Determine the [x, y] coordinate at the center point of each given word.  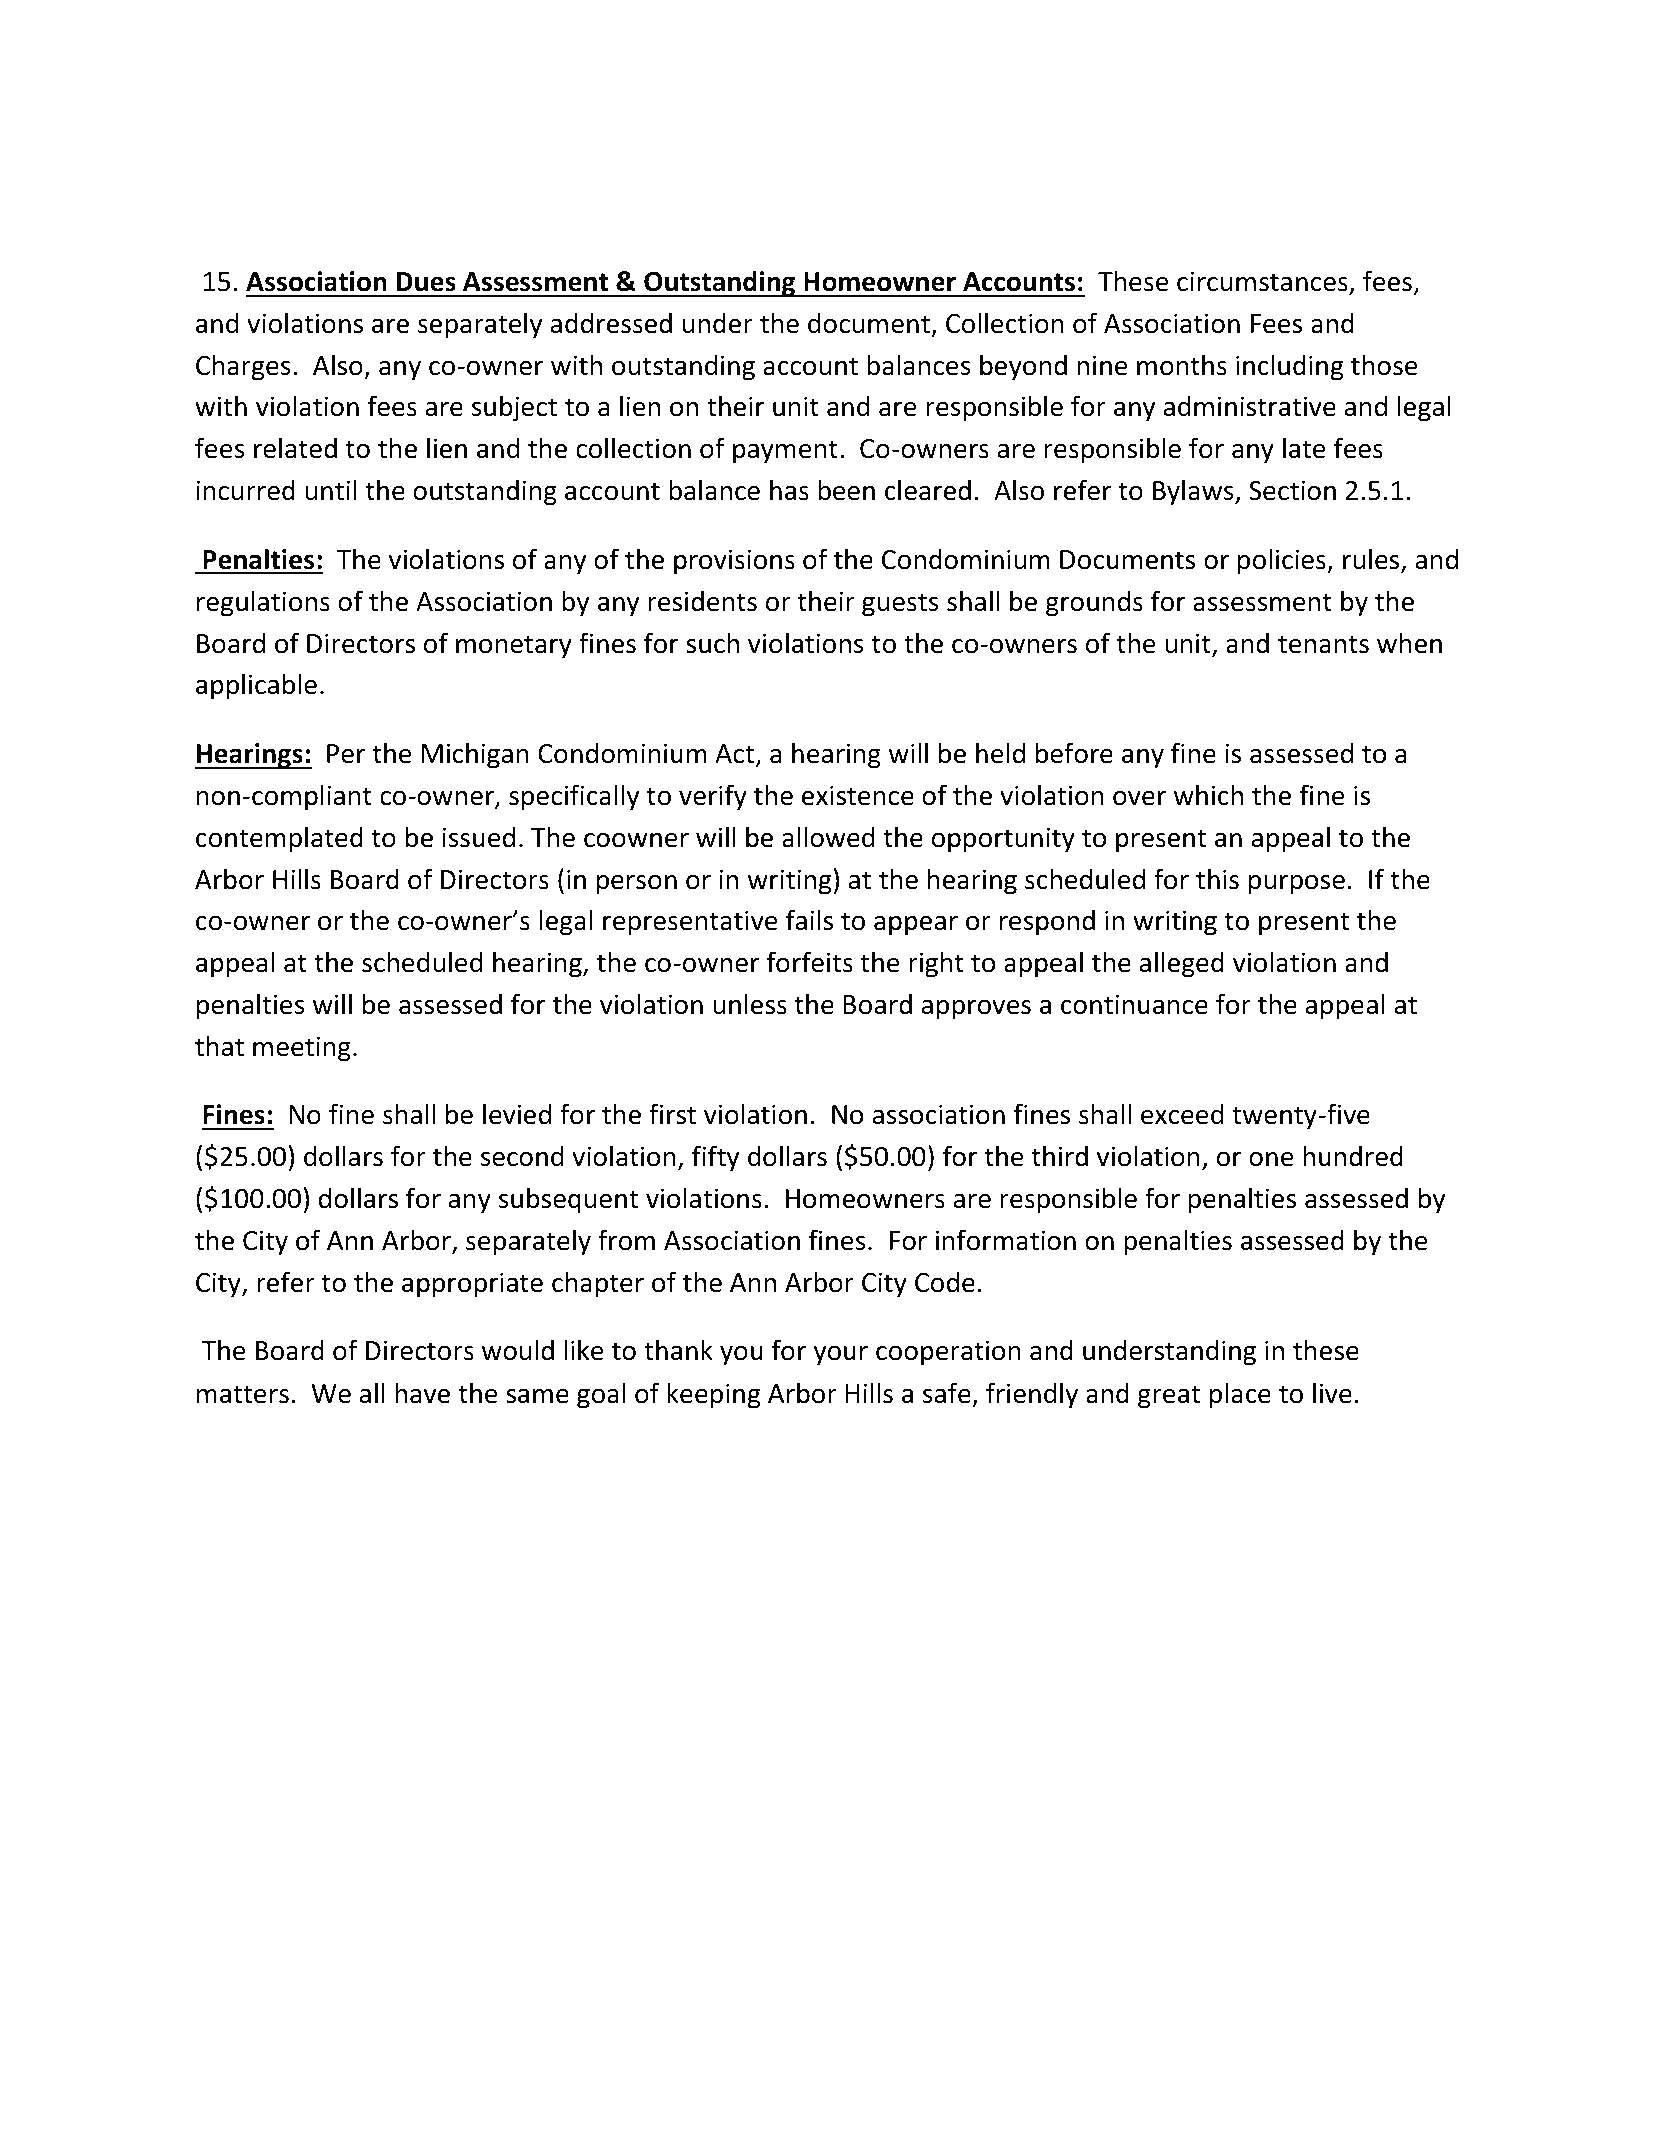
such [712, 643]
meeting [302, 1049]
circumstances [1263, 282]
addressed [611, 323]
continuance [1134, 1004]
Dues [426, 282]
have [422, 1393]
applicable [256, 686]
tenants [1323, 644]
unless [750, 1004]
